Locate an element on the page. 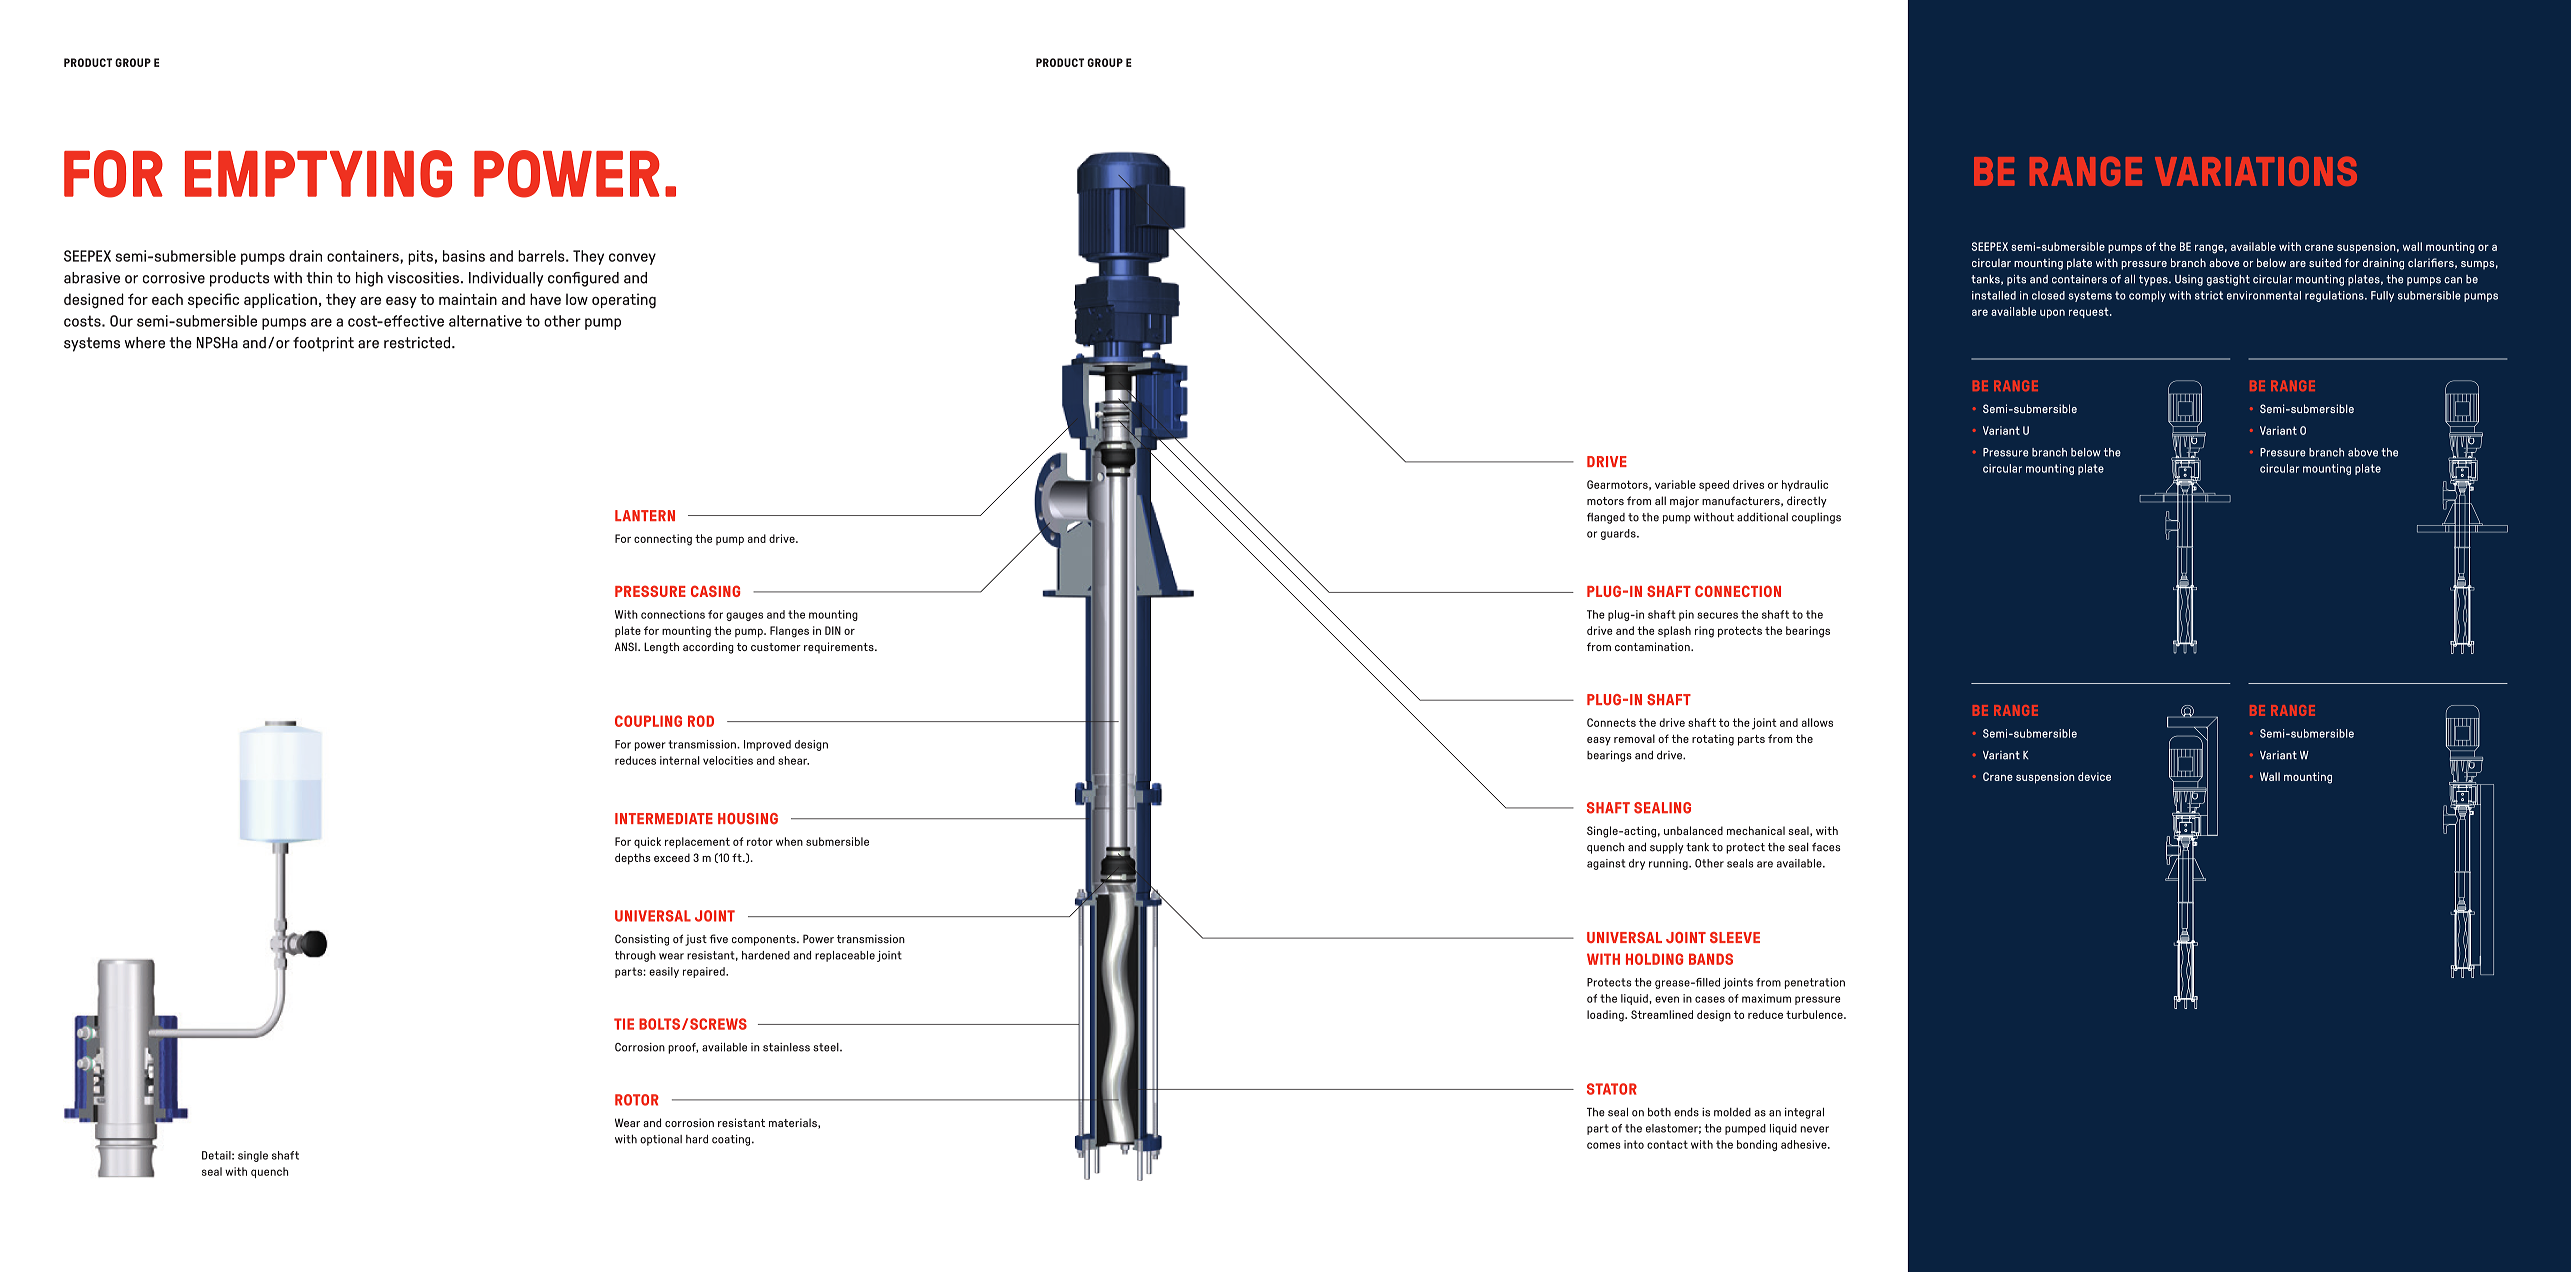 The image size is (2571, 1272). ANSI is located at coordinates (627, 646).
